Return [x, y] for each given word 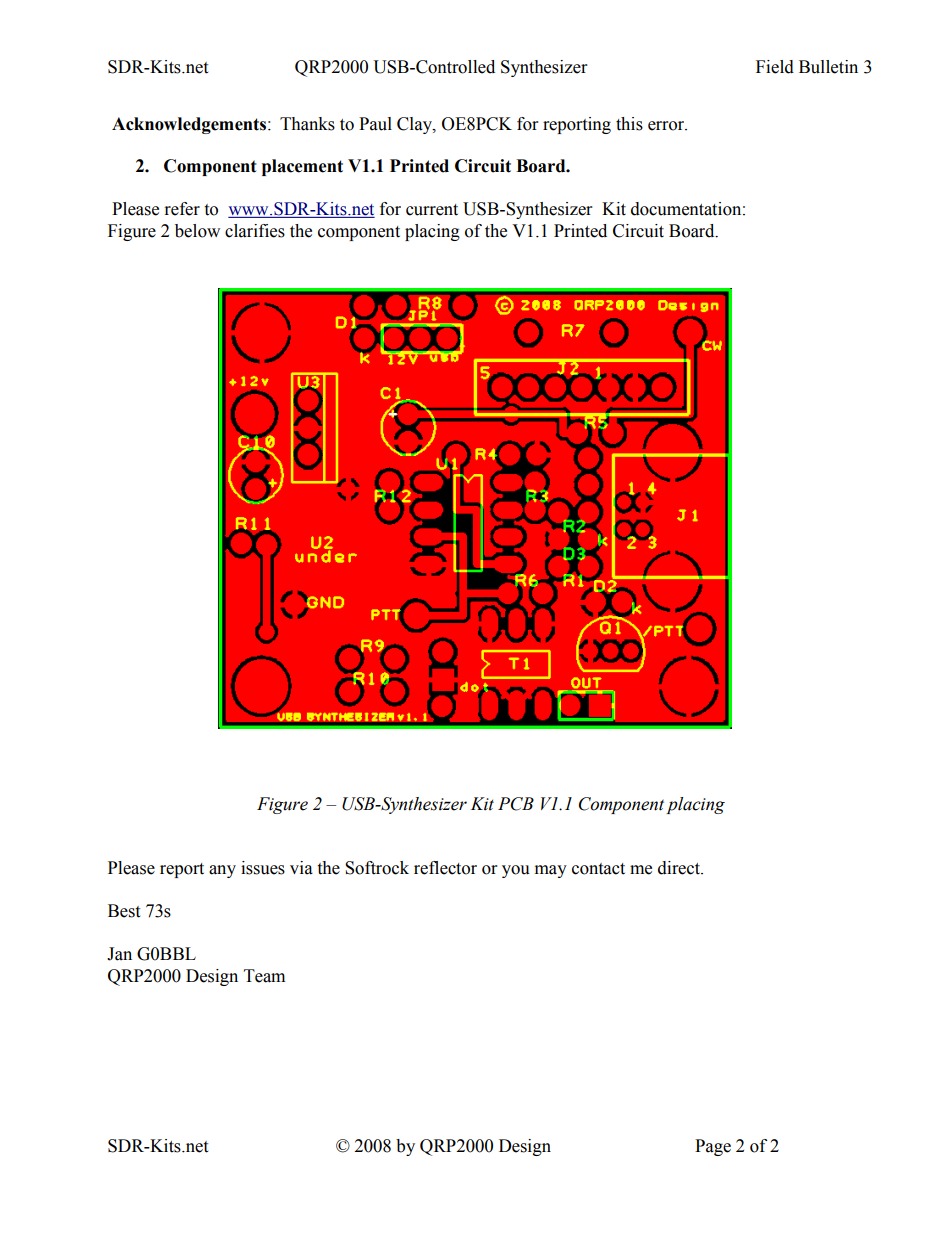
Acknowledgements [190, 125]
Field [775, 67]
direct [680, 868]
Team [264, 976]
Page [713, 1147]
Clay [415, 125]
